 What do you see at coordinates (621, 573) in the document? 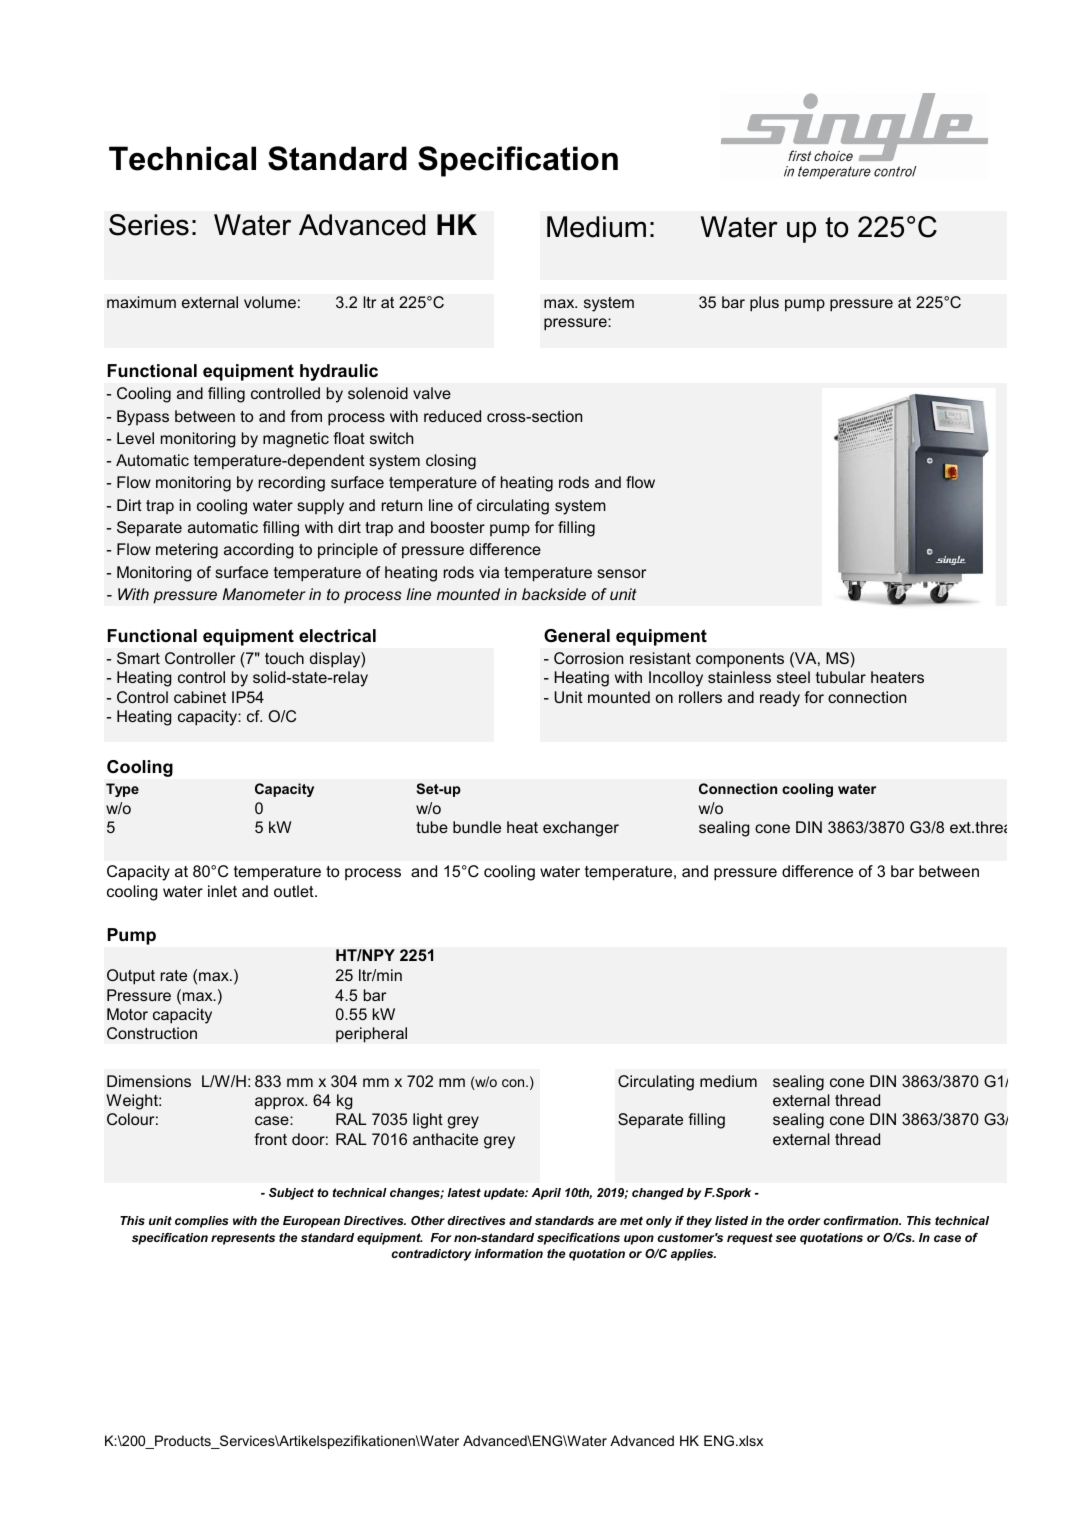
I see `sensor` at bounding box center [621, 573].
